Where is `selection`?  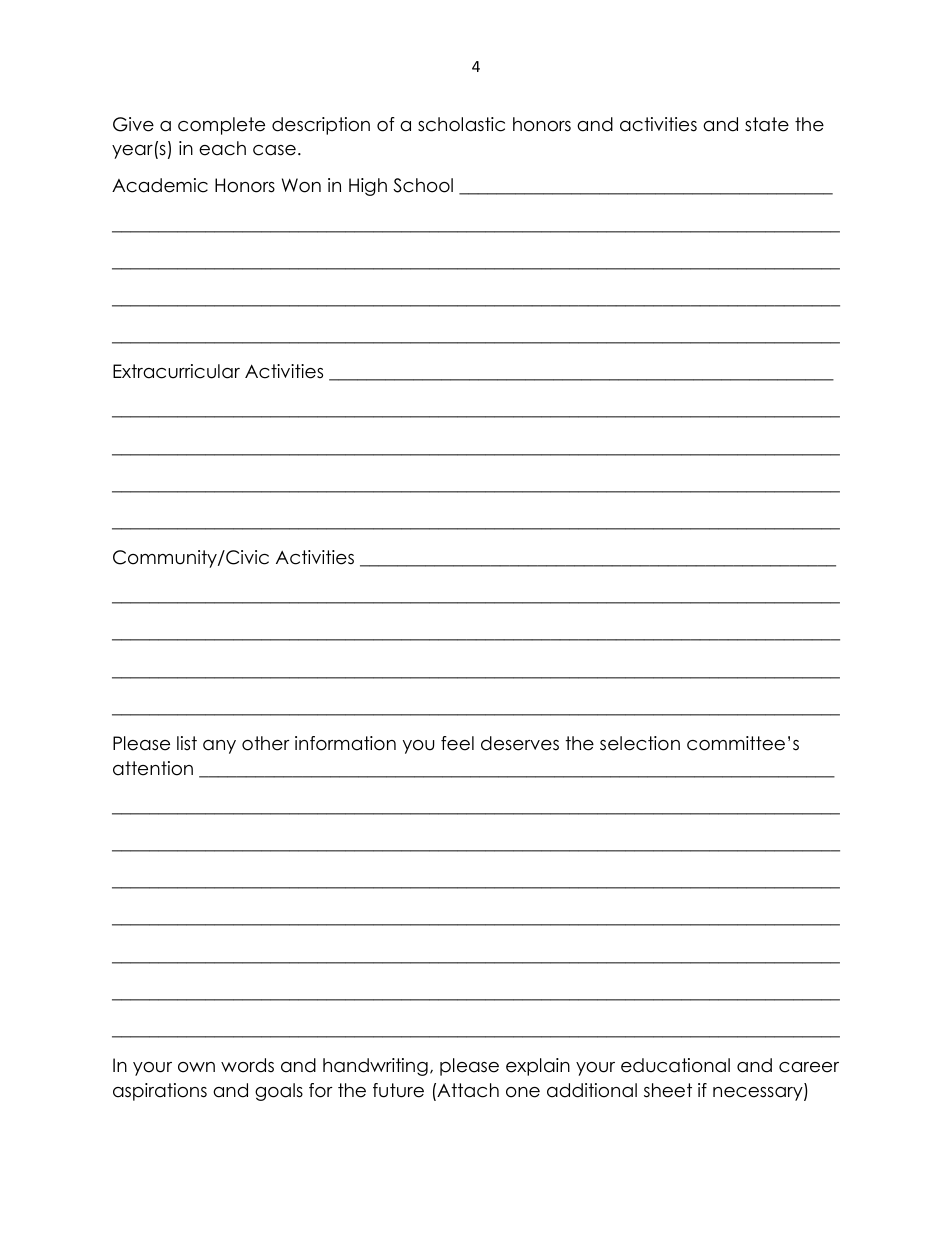 selection is located at coordinates (640, 743).
